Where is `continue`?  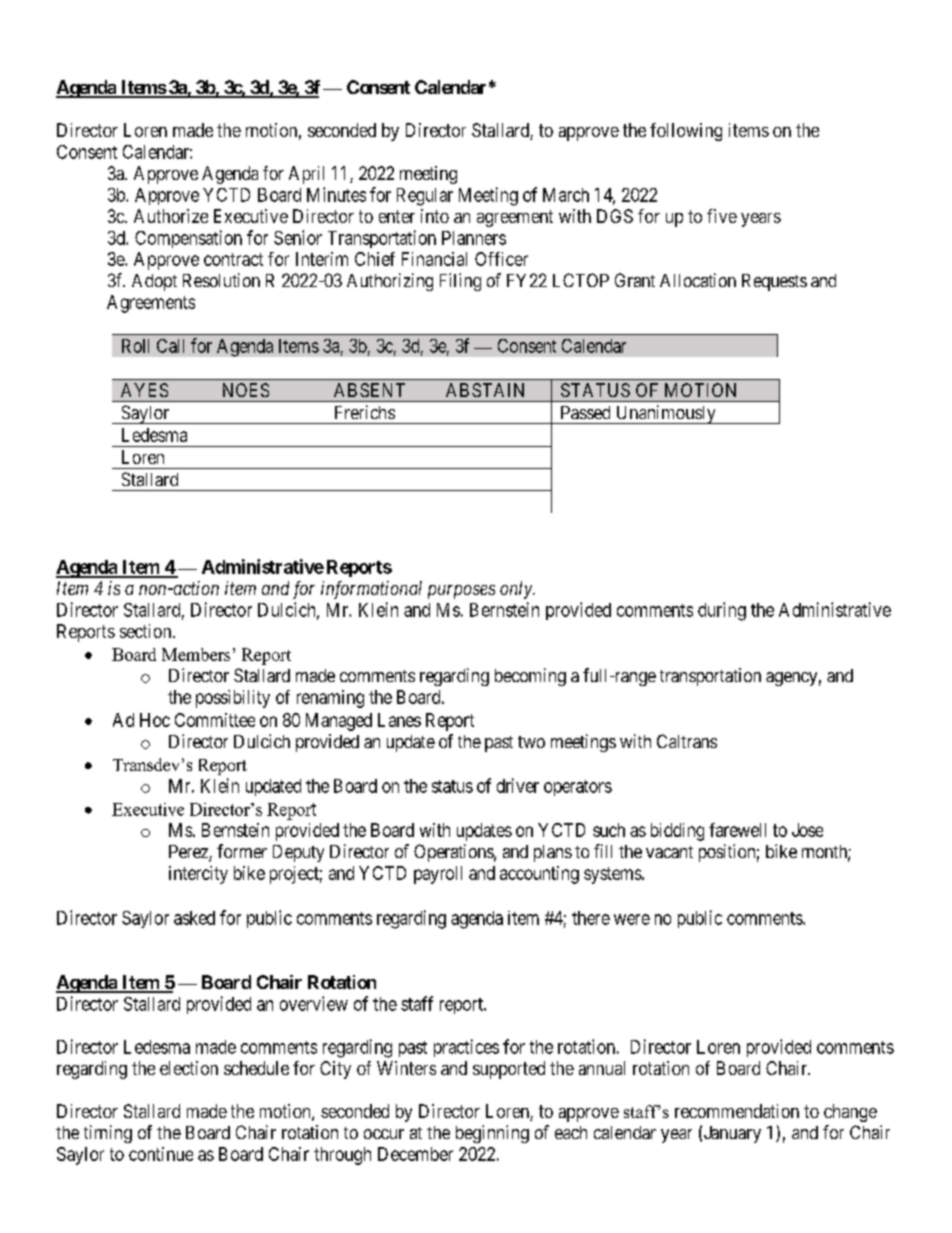 continue is located at coordinates (161, 1154).
